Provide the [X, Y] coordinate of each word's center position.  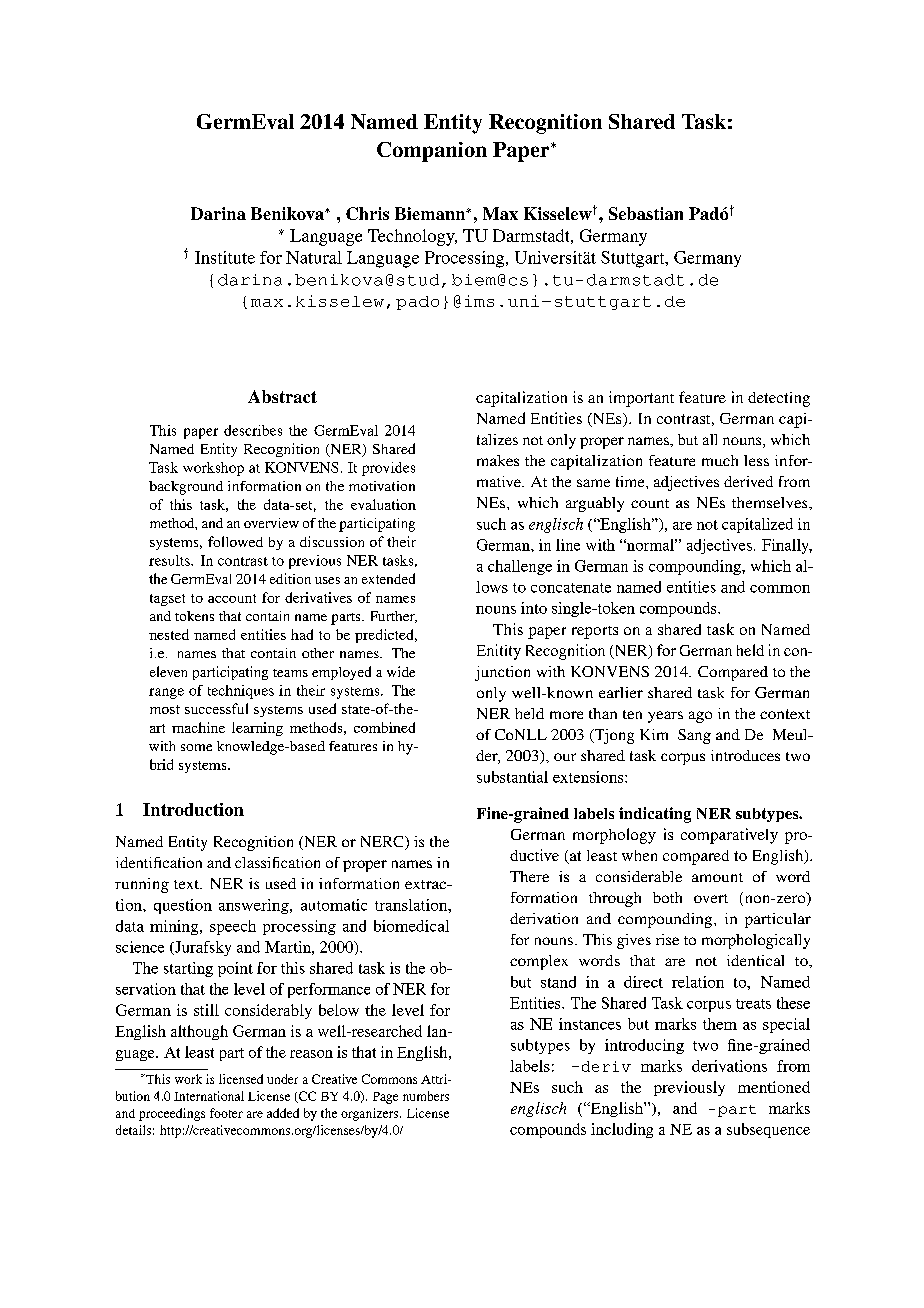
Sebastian [646, 213]
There [529, 876]
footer [226, 1113]
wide [401, 671]
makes [498, 460]
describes [253, 430]
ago [700, 717]
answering [255, 906]
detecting [779, 399]
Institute [225, 257]
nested [169, 634]
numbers [426, 1096]
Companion [432, 152]
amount [717, 877]
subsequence [768, 1130]
